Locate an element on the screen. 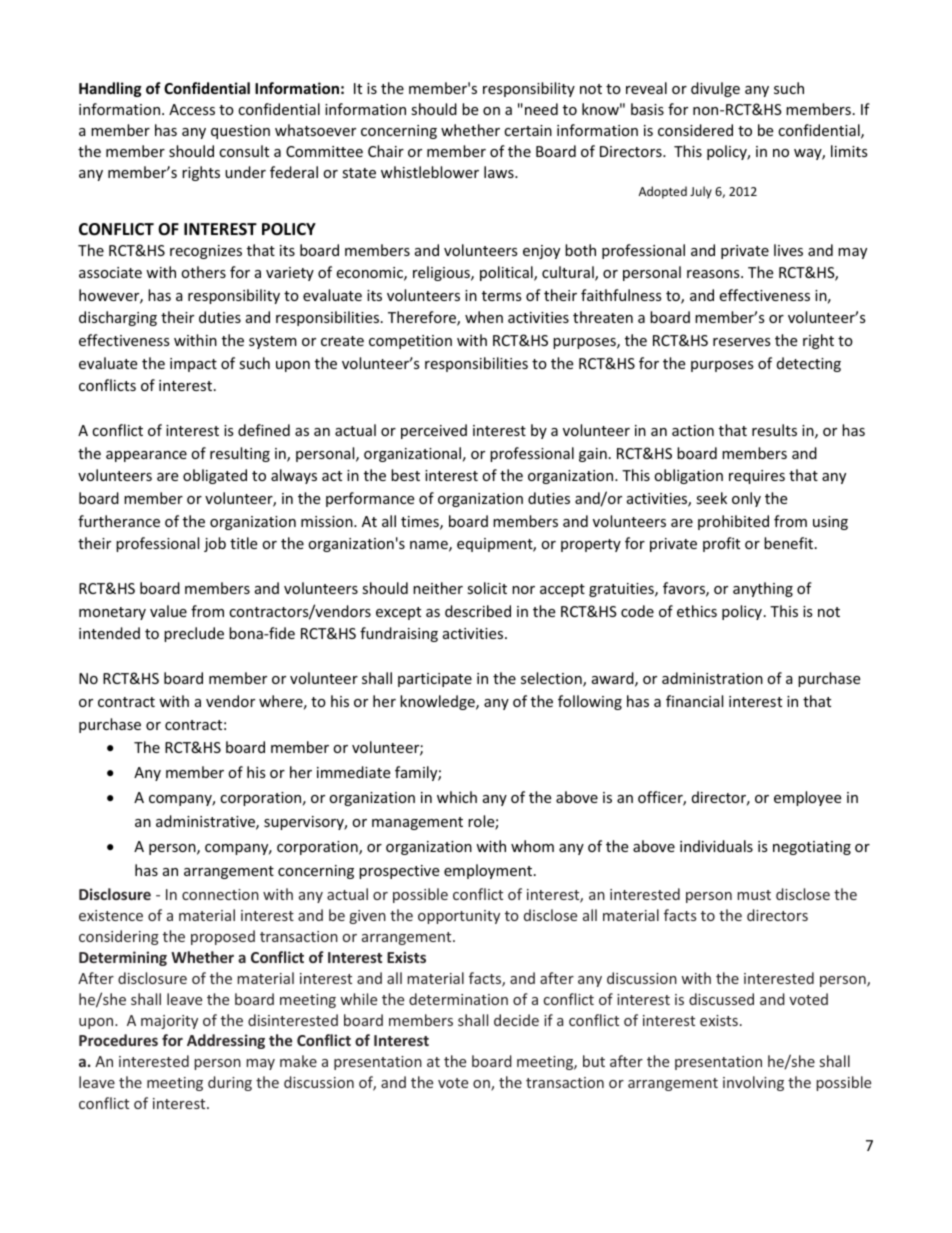 The width and height of the screenshot is (952, 1233). divulge is located at coordinates (715, 89).
